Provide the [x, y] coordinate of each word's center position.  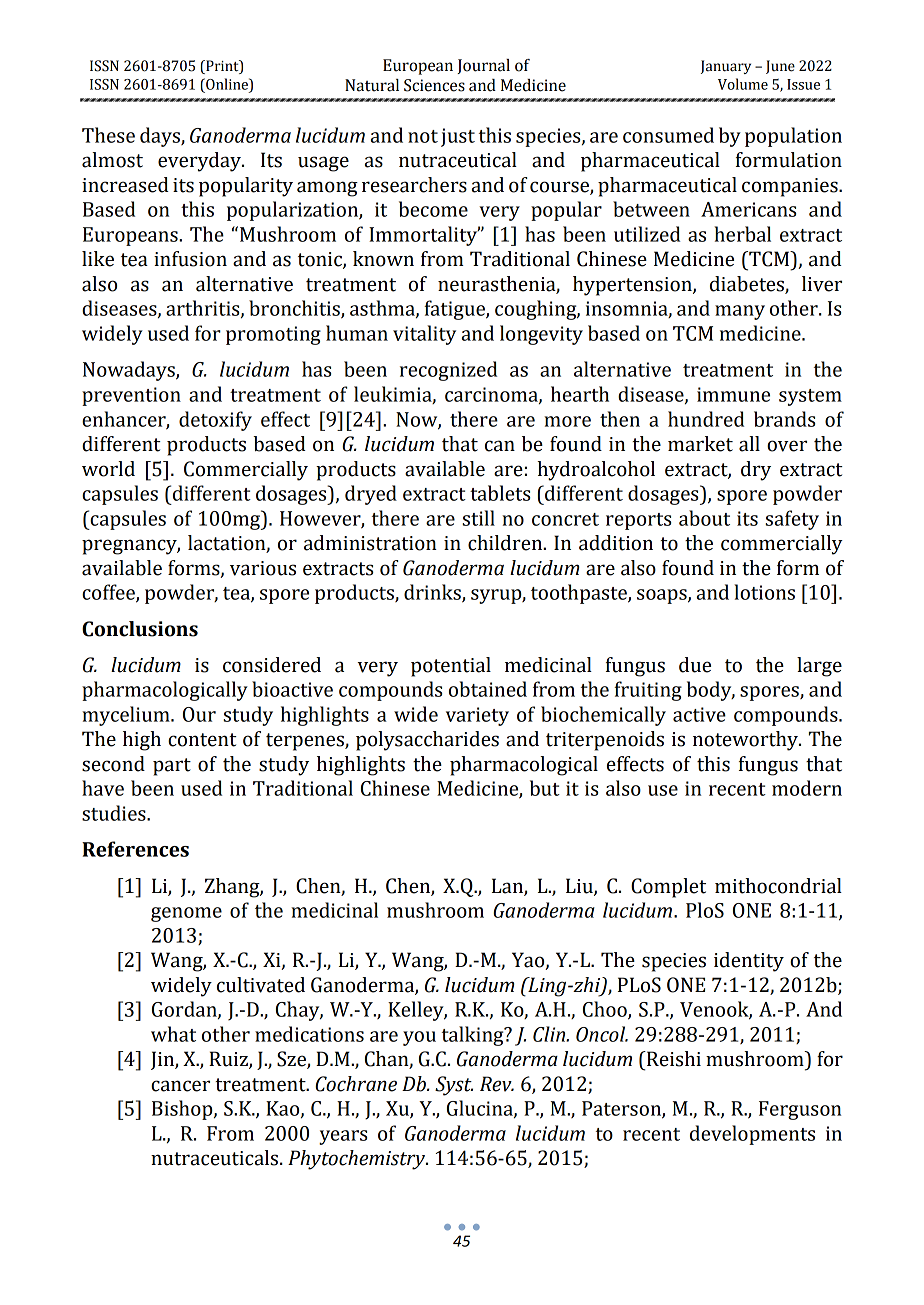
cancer [180, 1086]
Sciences [434, 85]
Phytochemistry [357, 1160]
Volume [743, 84]
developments [752, 1135]
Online [227, 84]
